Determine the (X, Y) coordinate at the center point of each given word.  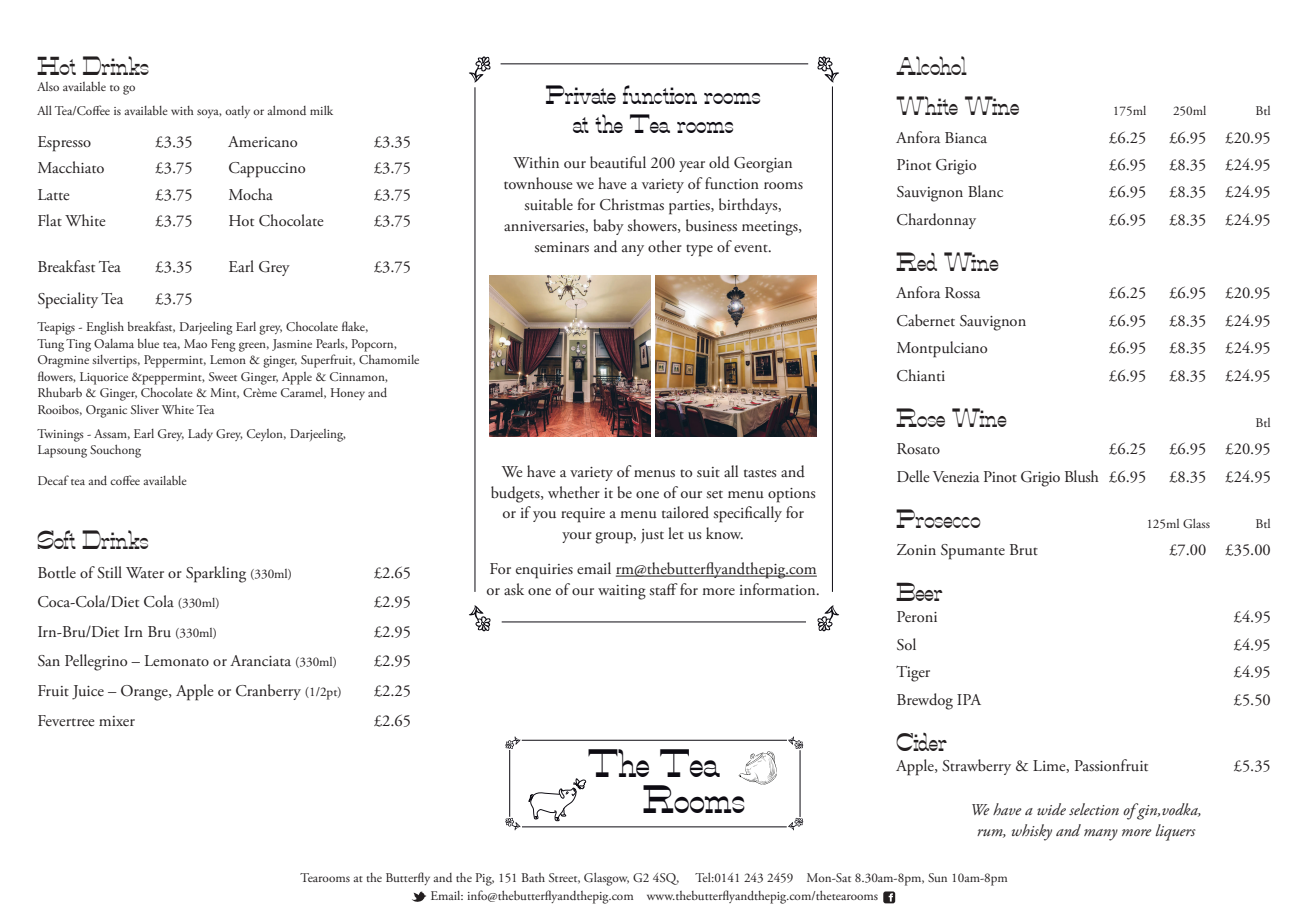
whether (574, 492)
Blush (1082, 476)
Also (48, 86)
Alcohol (931, 65)
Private (581, 94)
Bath (533, 877)
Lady (200, 434)
